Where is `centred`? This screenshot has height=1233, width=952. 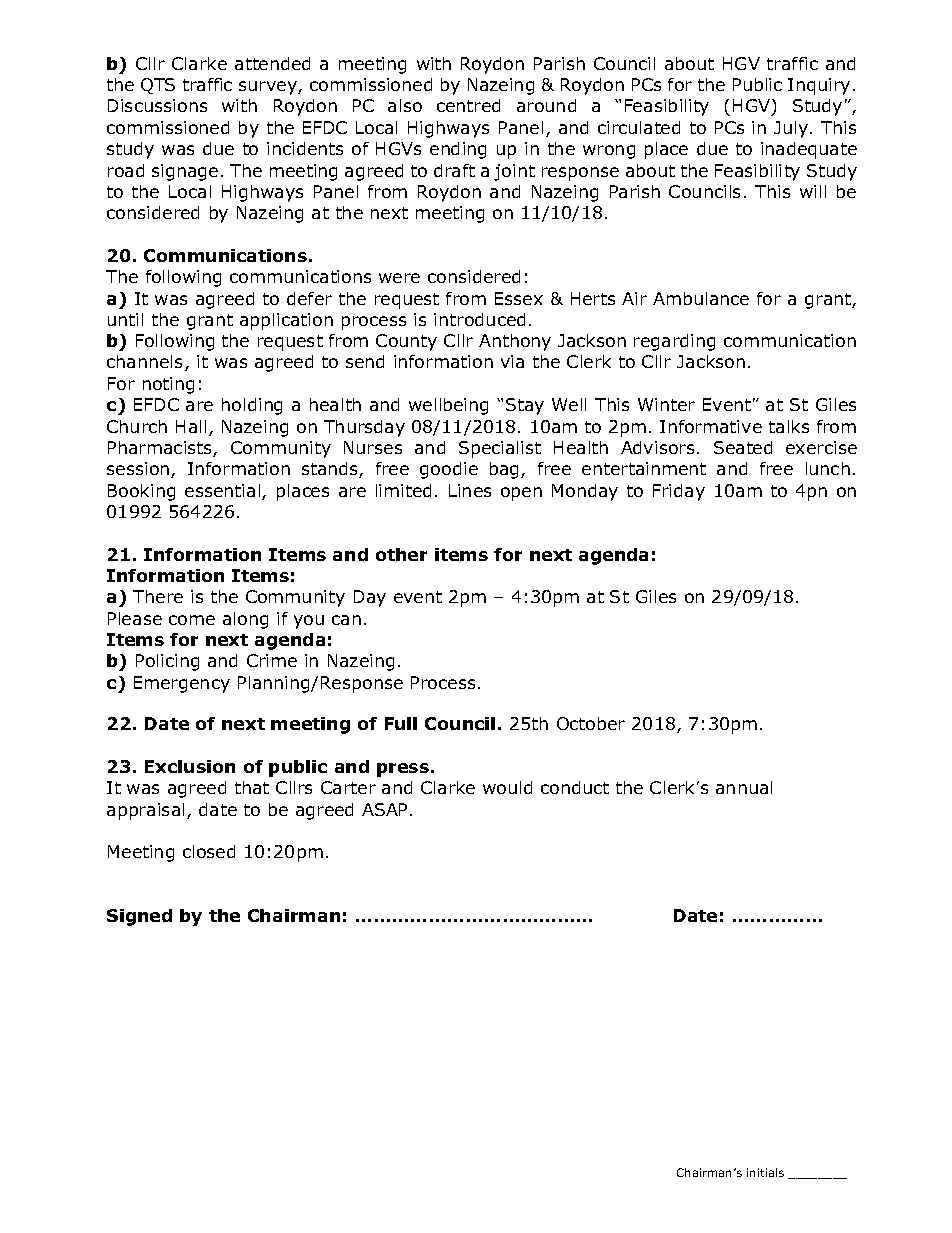 centred is located at coordinates (468, 105).
